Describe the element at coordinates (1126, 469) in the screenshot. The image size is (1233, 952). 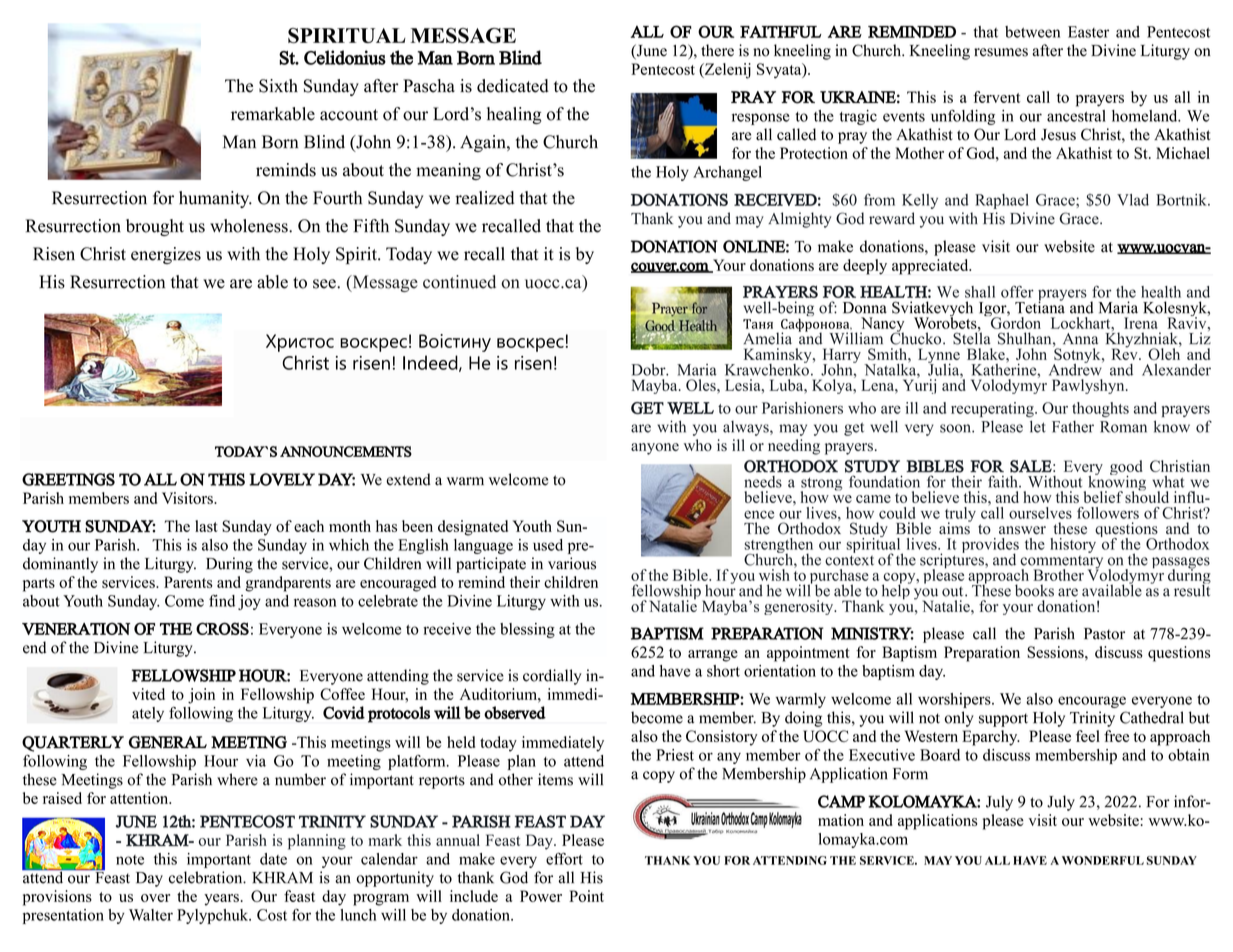
I see `good` at that location.
